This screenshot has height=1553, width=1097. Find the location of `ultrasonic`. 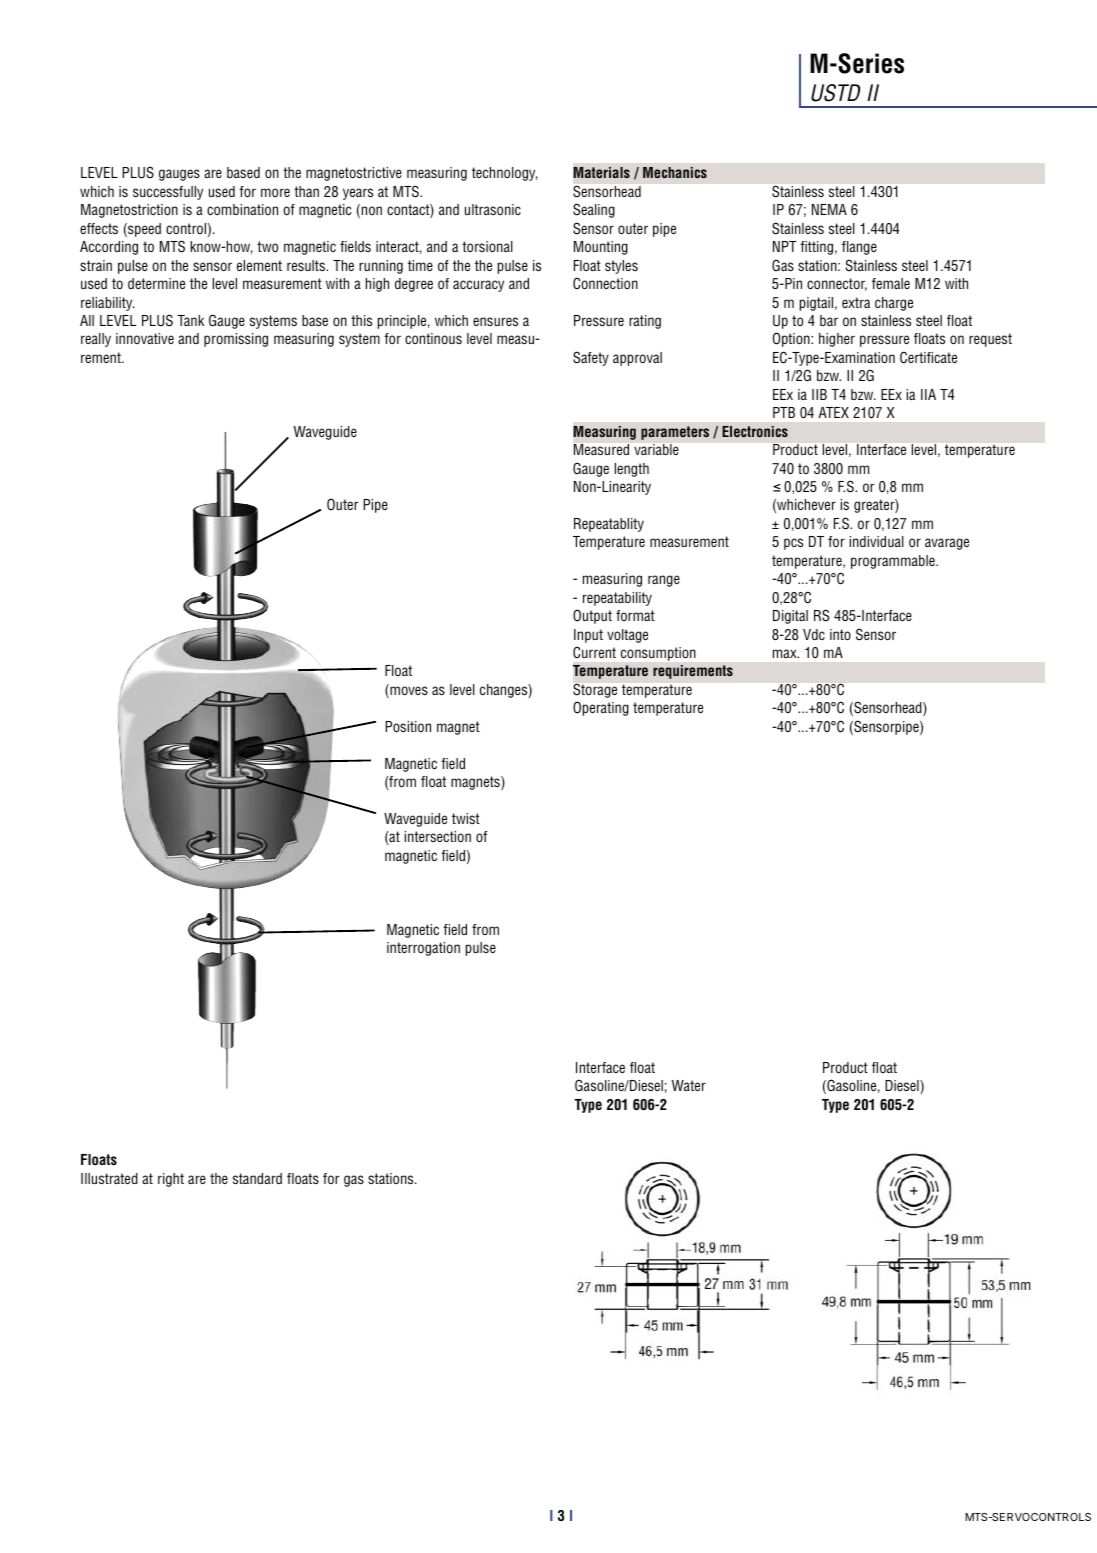

ultrasonic is located at coordinates (493, 209).
